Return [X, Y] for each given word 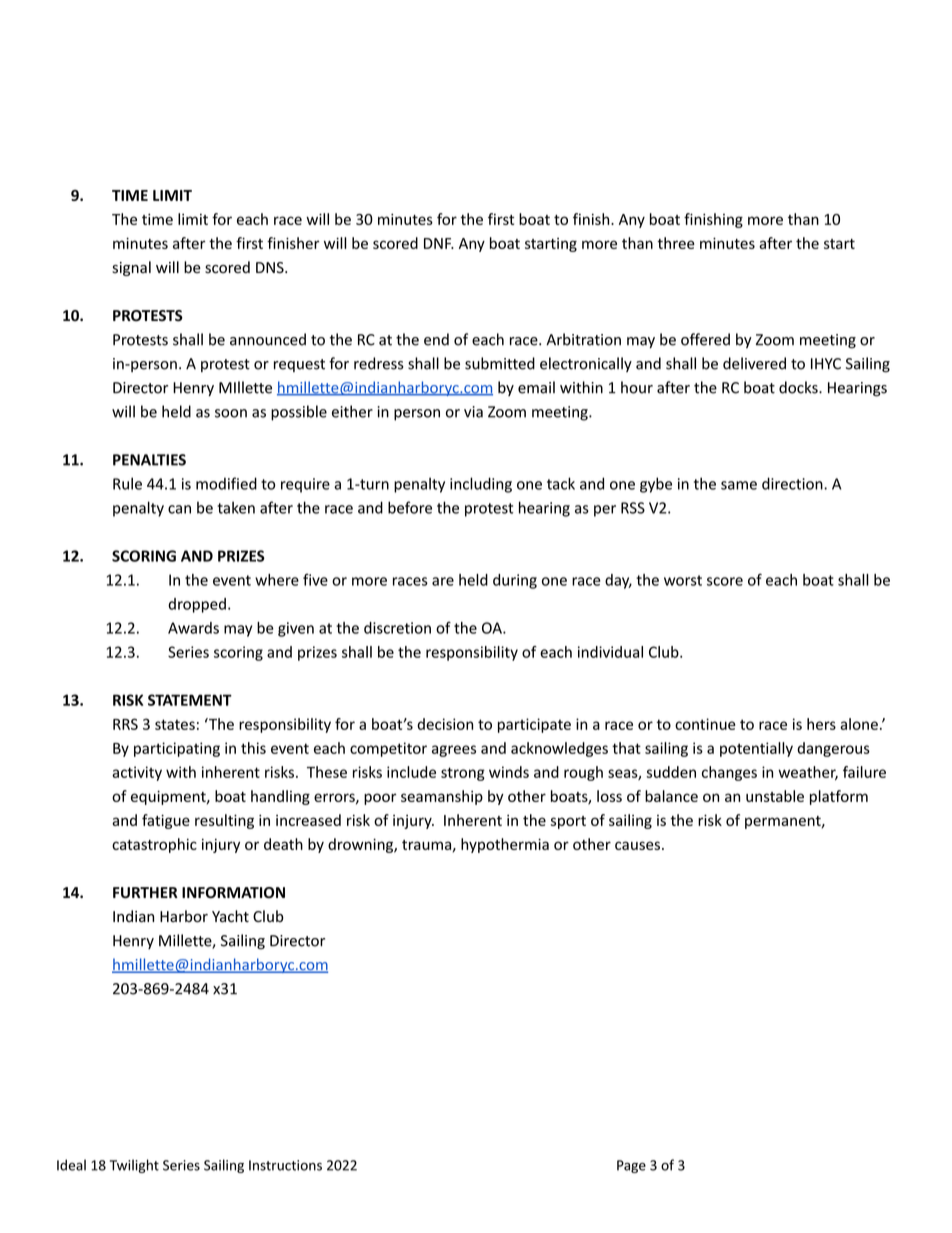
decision [445, 724]
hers [821, 724]
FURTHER [145, 893]
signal [131, 268]
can [179, 509]
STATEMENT [190, 700]
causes [637, 845]
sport [568, 822]
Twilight [134, 1166]
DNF [439, 243]
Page [631, 1166]
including [481, 485]
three [676, 243]
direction [793, 483]
